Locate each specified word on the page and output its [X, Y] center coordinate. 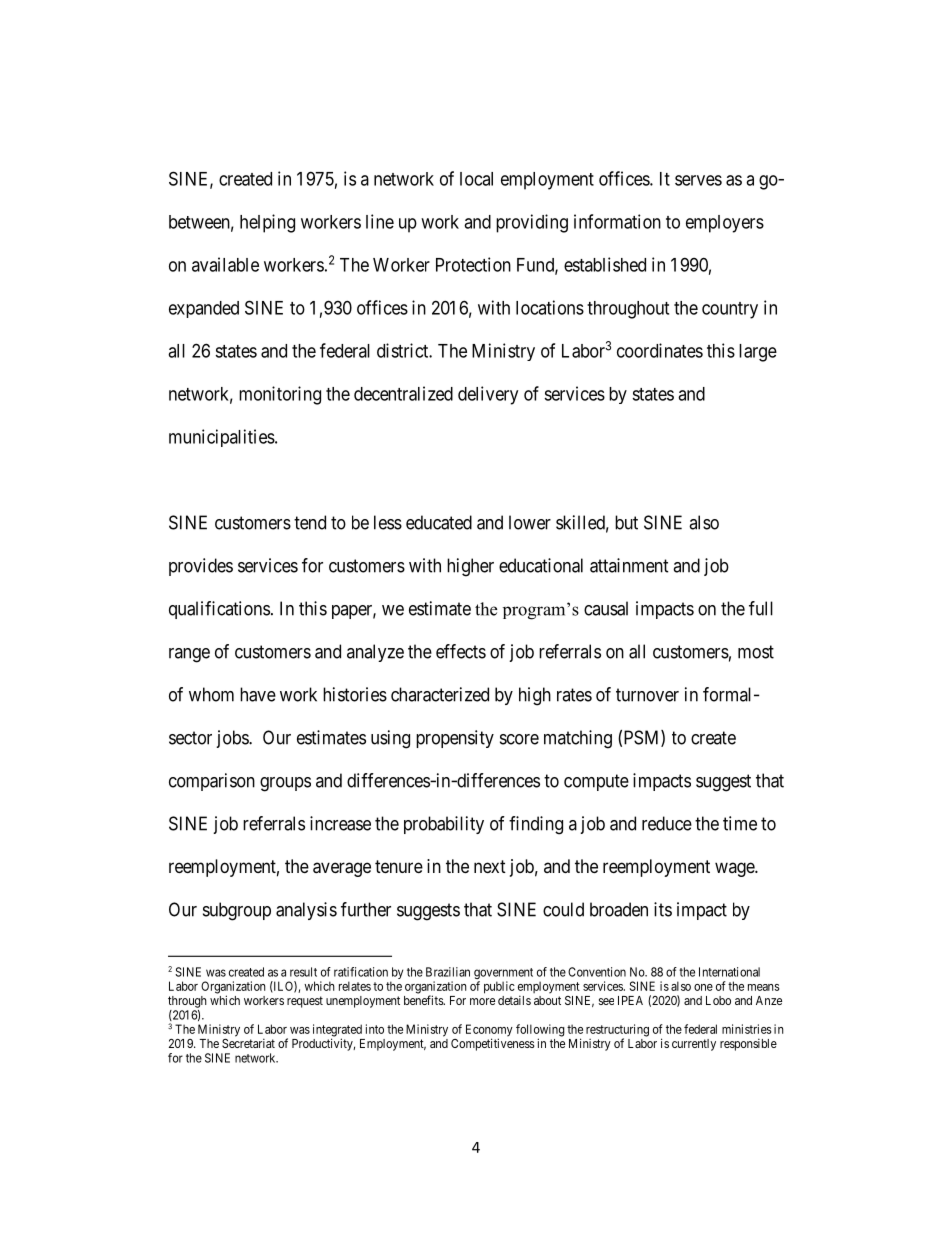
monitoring [280, 395]
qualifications [219, 610]
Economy [489, 1031]
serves [698, 180]
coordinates [660, 350]
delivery [488, 395]
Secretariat [248, 1043]
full [761, 608]
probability [444, 825]
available [225, 264]
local [476, 179]
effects [461, 651]
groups [285, 784]
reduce [667, 823]
